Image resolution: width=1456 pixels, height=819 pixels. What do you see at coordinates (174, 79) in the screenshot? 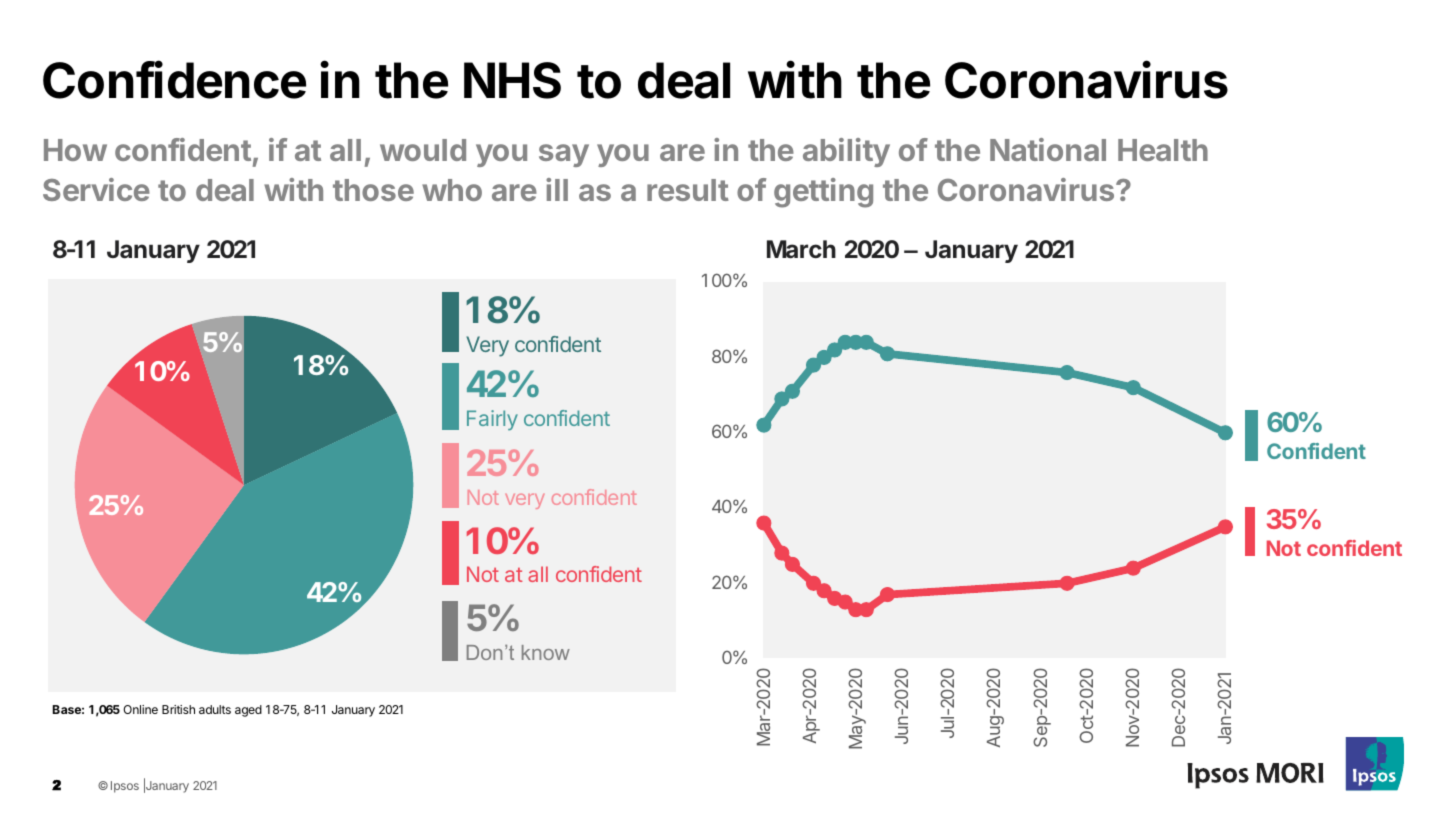
I see `Confidence` at bounding box center [174, 79].
